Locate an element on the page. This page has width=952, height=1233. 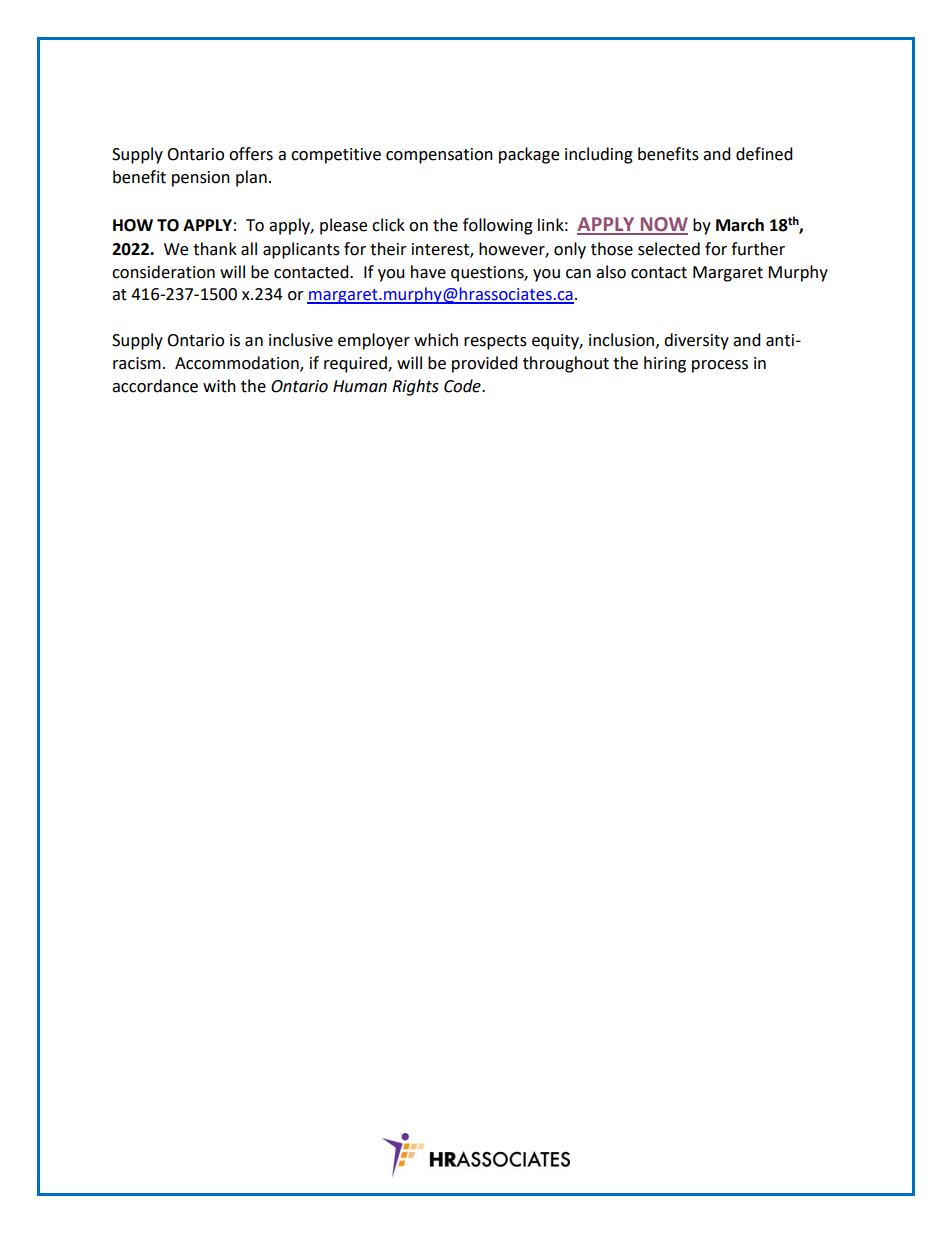
also is located at coordinates (611, 272).
